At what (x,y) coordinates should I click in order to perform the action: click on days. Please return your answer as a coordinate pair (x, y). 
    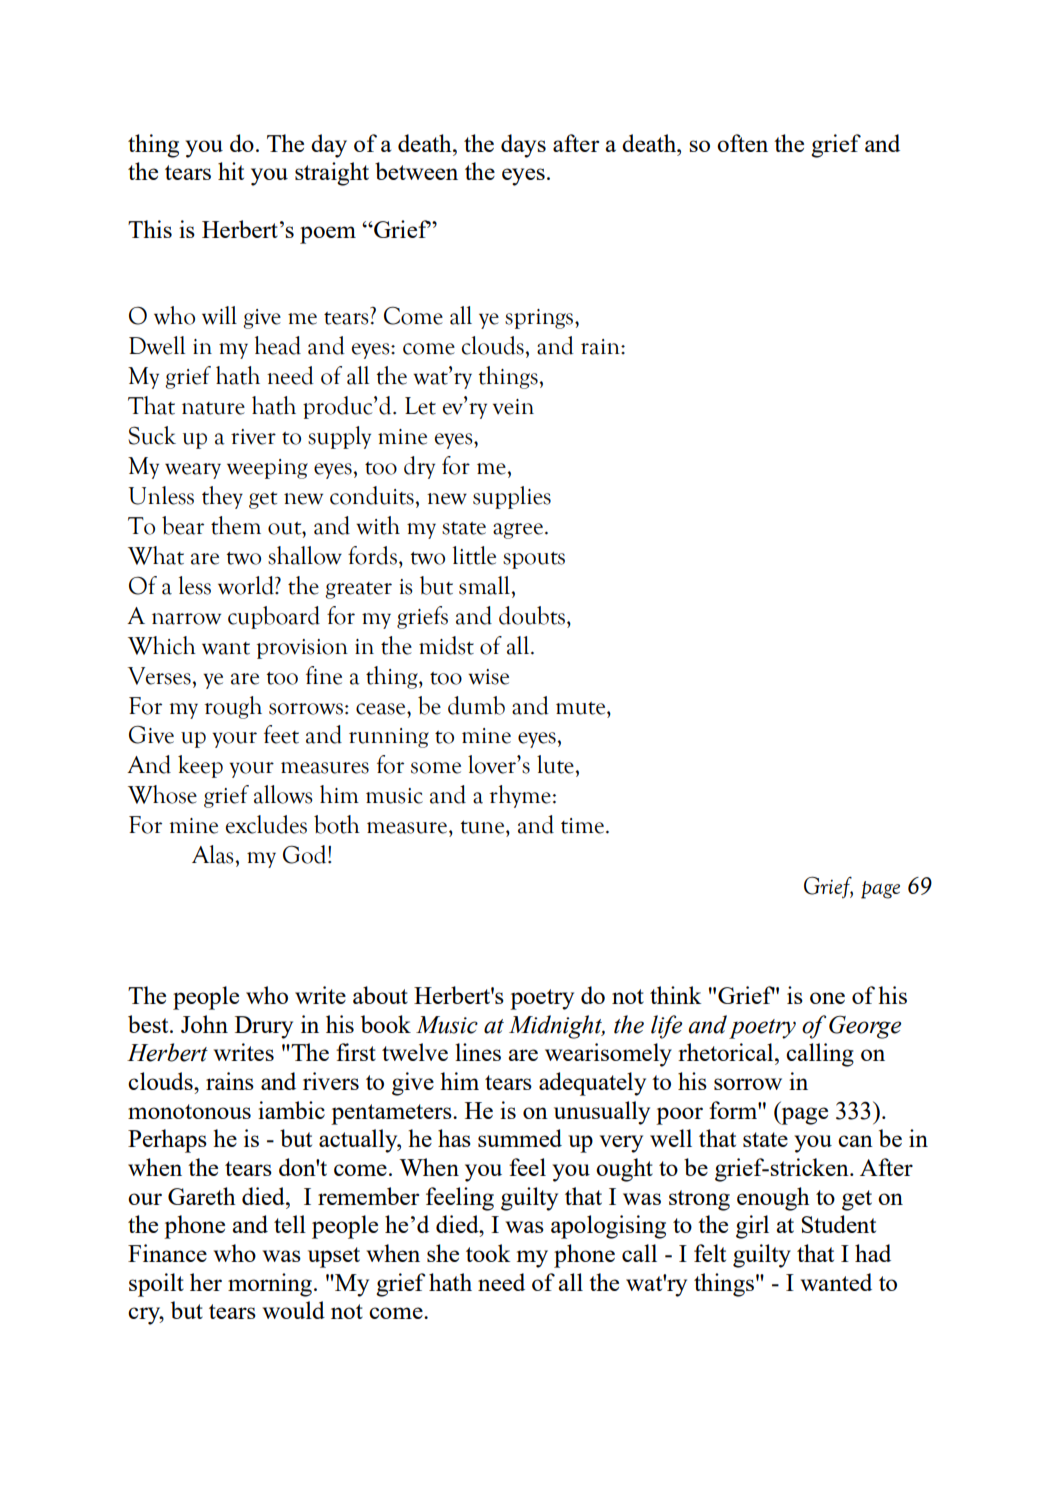
    Looking at the image, I should click on (523, 146).
